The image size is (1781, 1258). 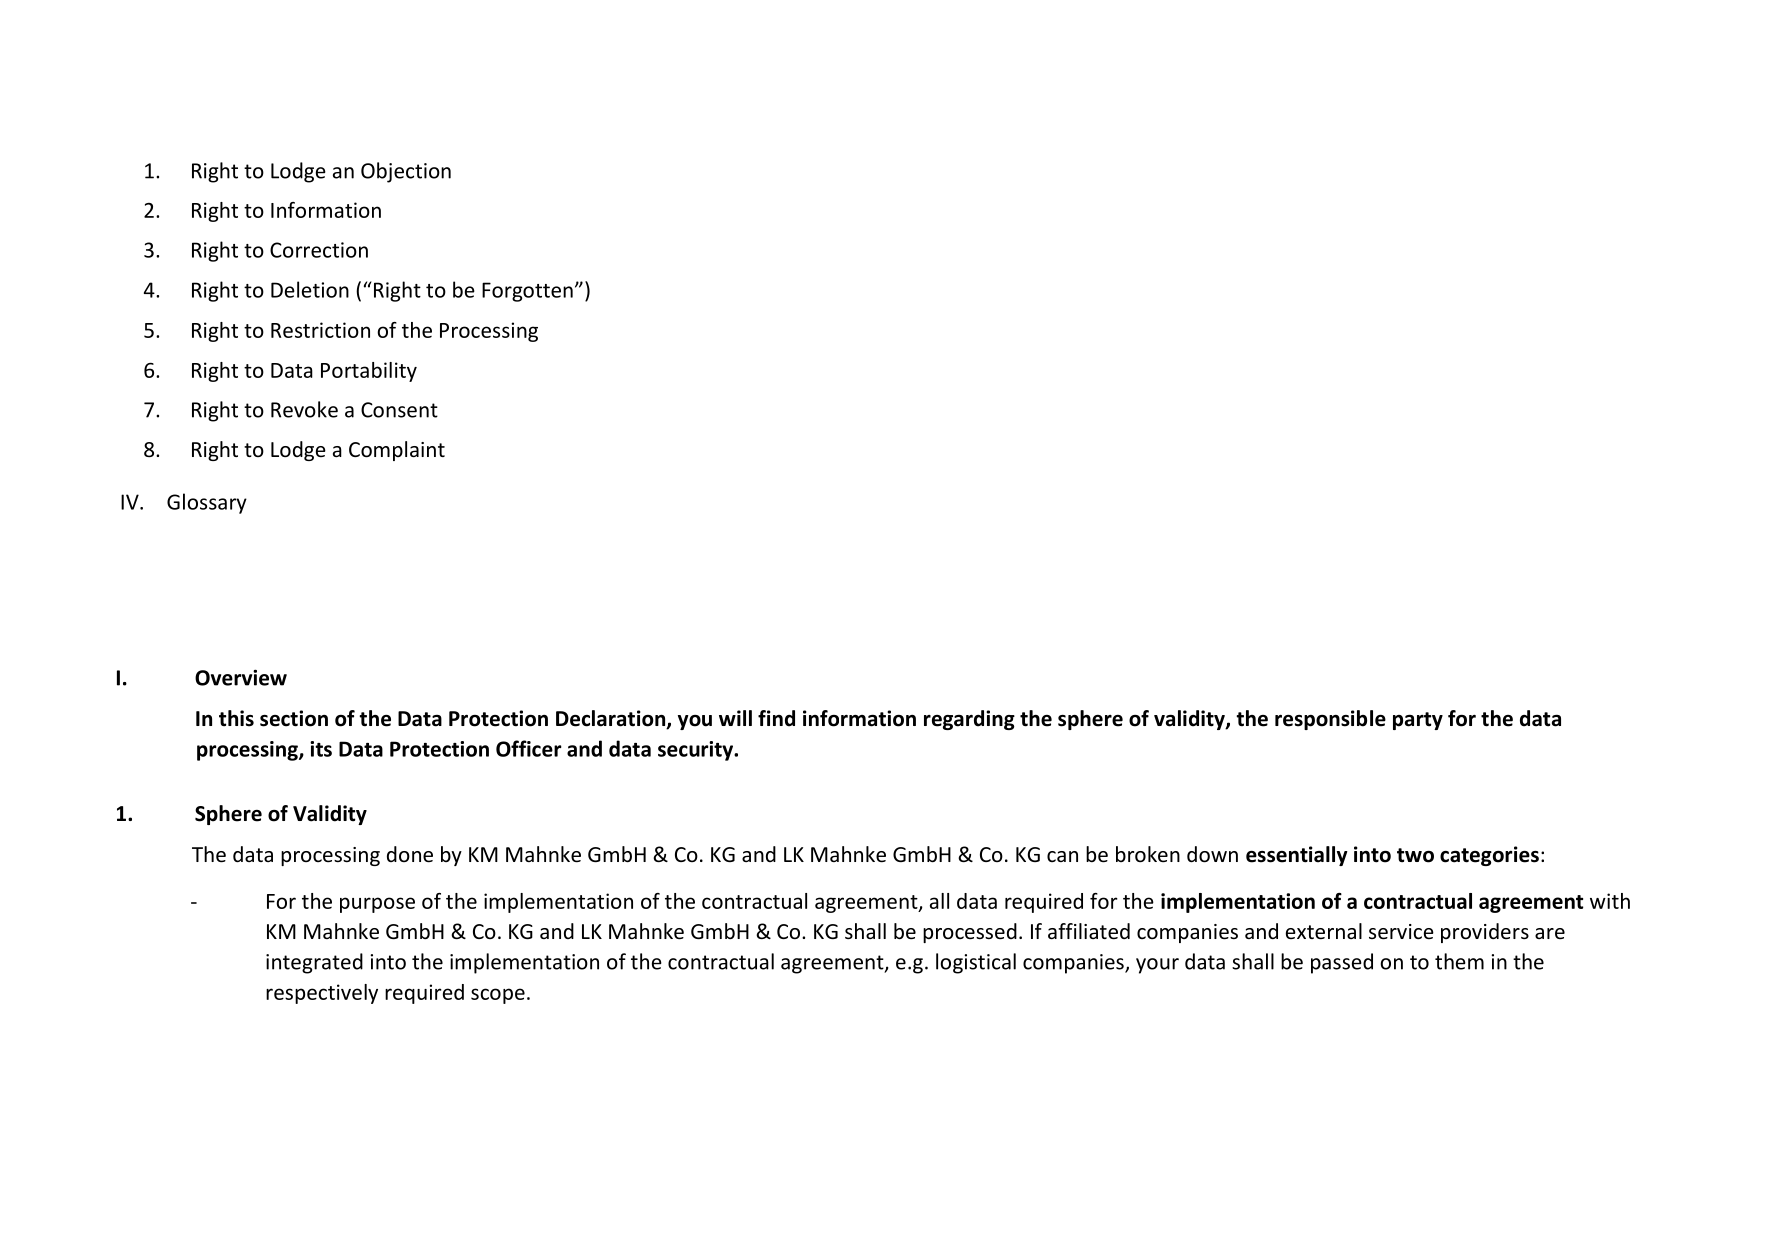 I want to click on logistical, so click(x=976, y=963).
